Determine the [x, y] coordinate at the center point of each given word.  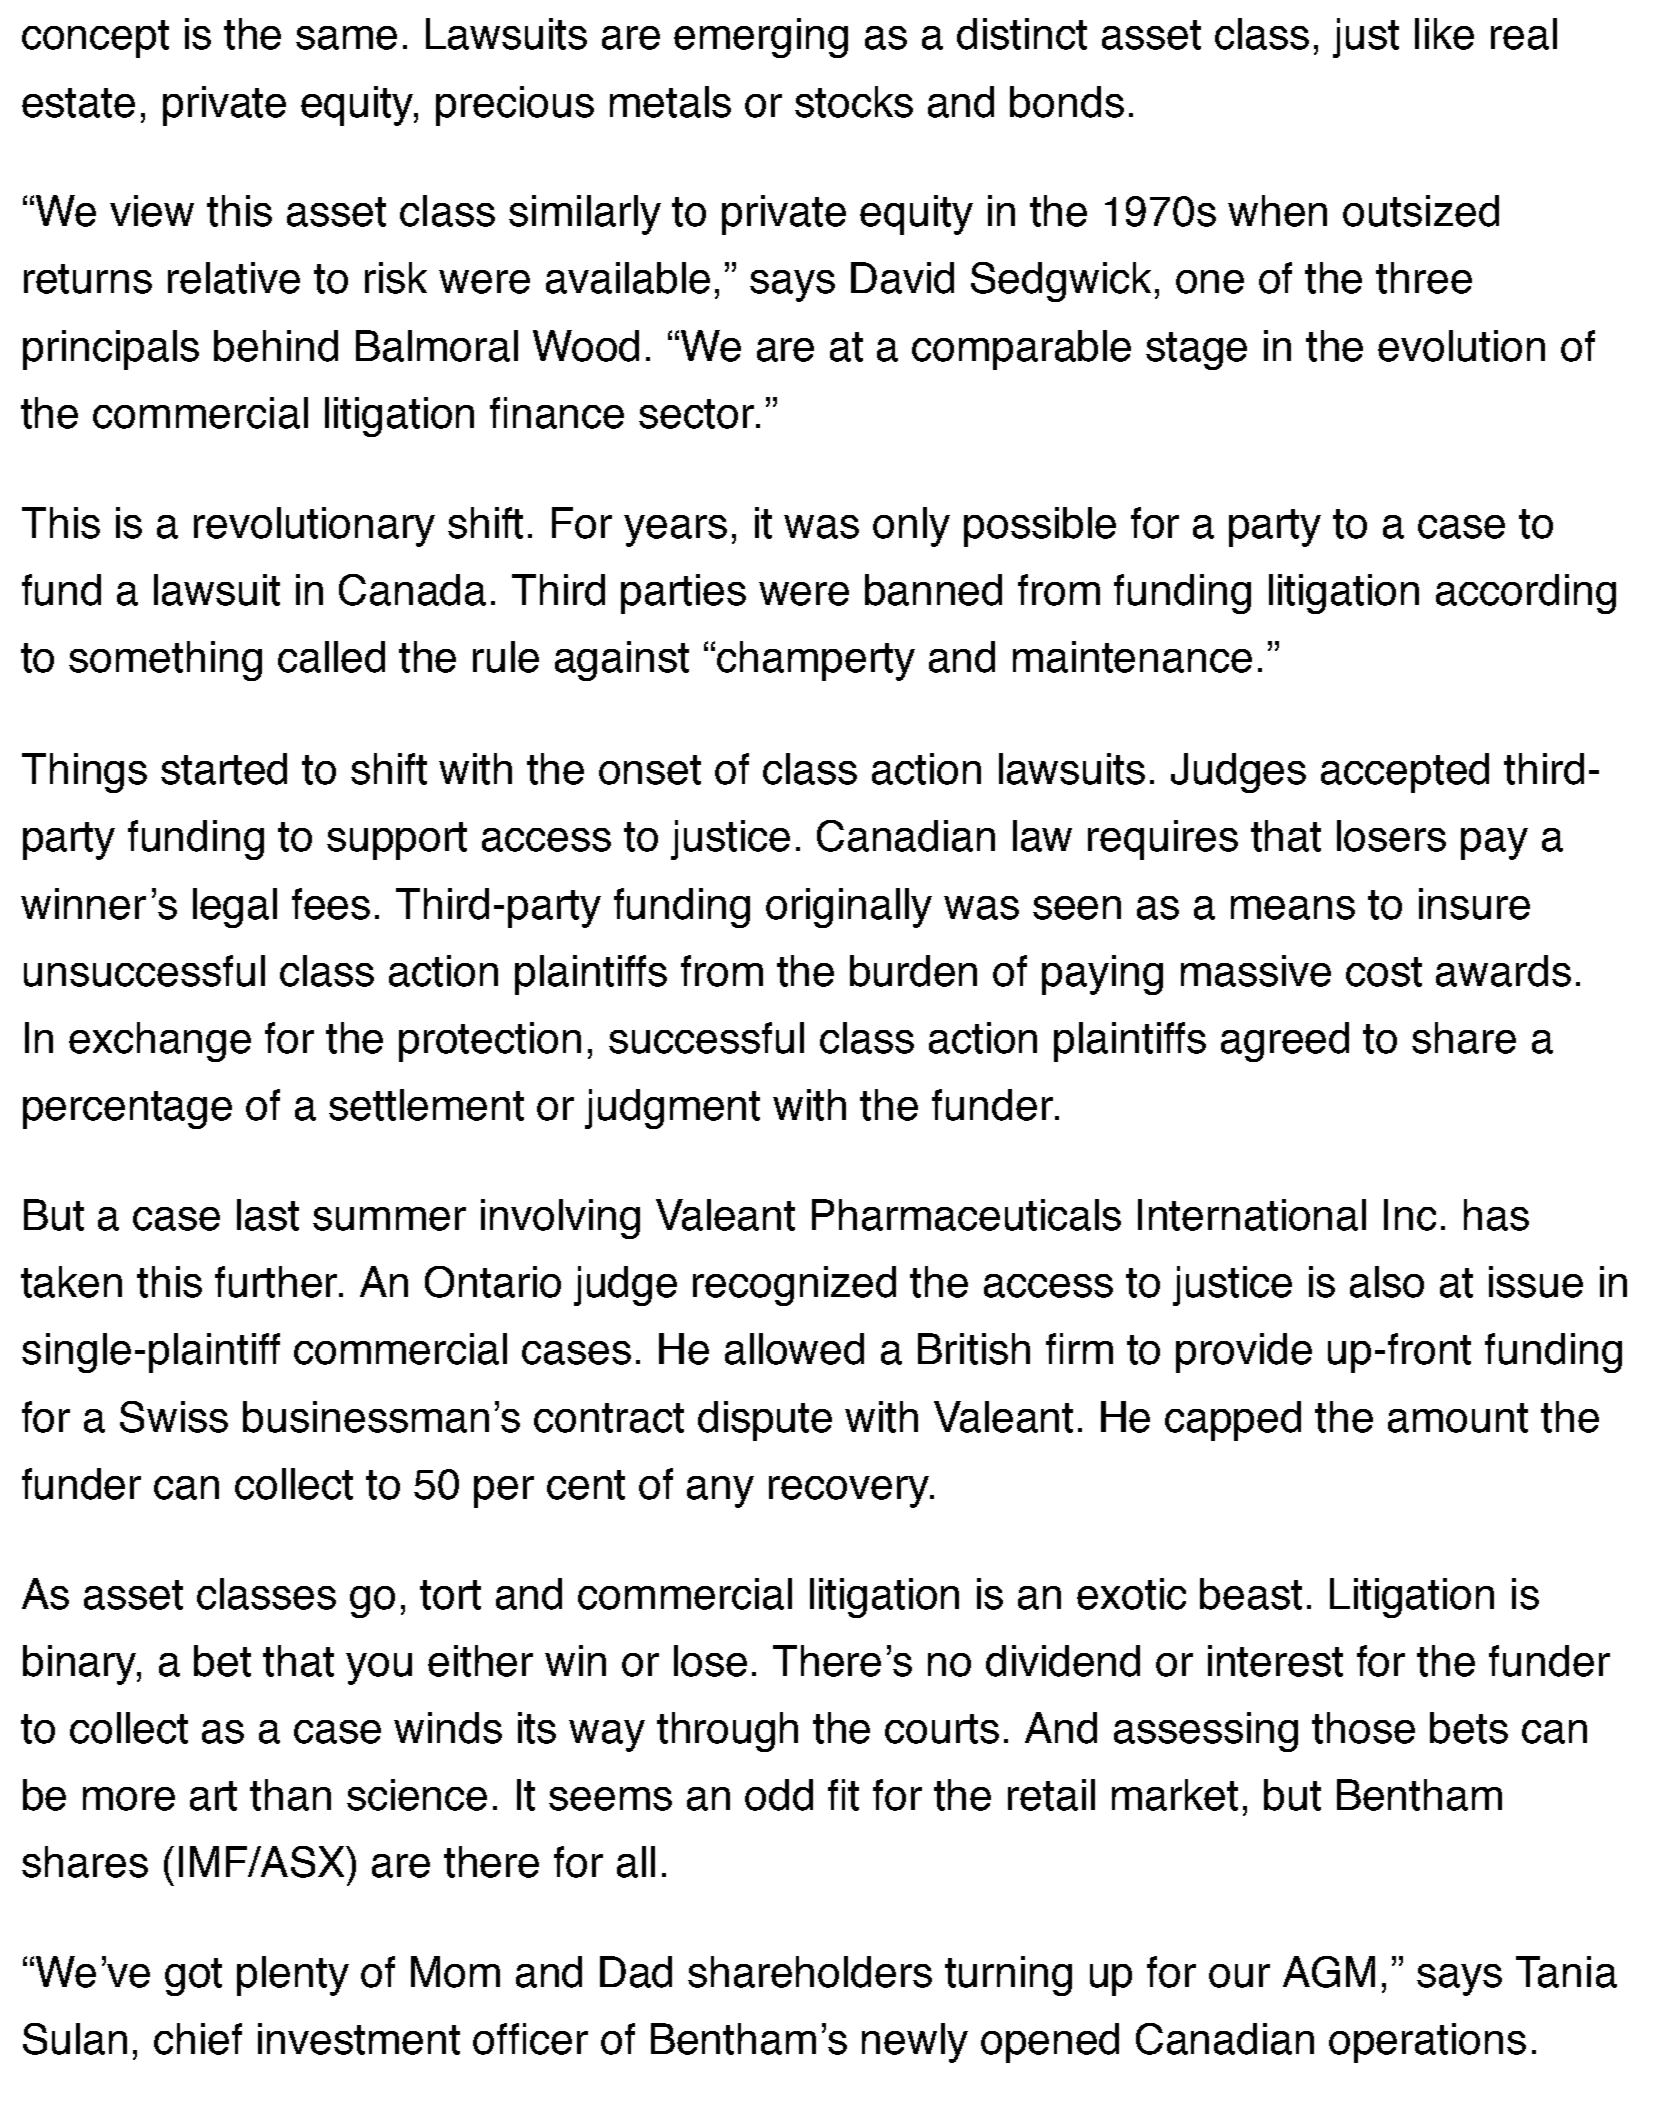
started [224, 769]
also [1387, 1282]
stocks [854, 102]
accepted [1405, 773]
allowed [794, 1349]
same [346, 38]
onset [650, 770]
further [277, 1282]
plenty [293, 1976]
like [1444, 34]
